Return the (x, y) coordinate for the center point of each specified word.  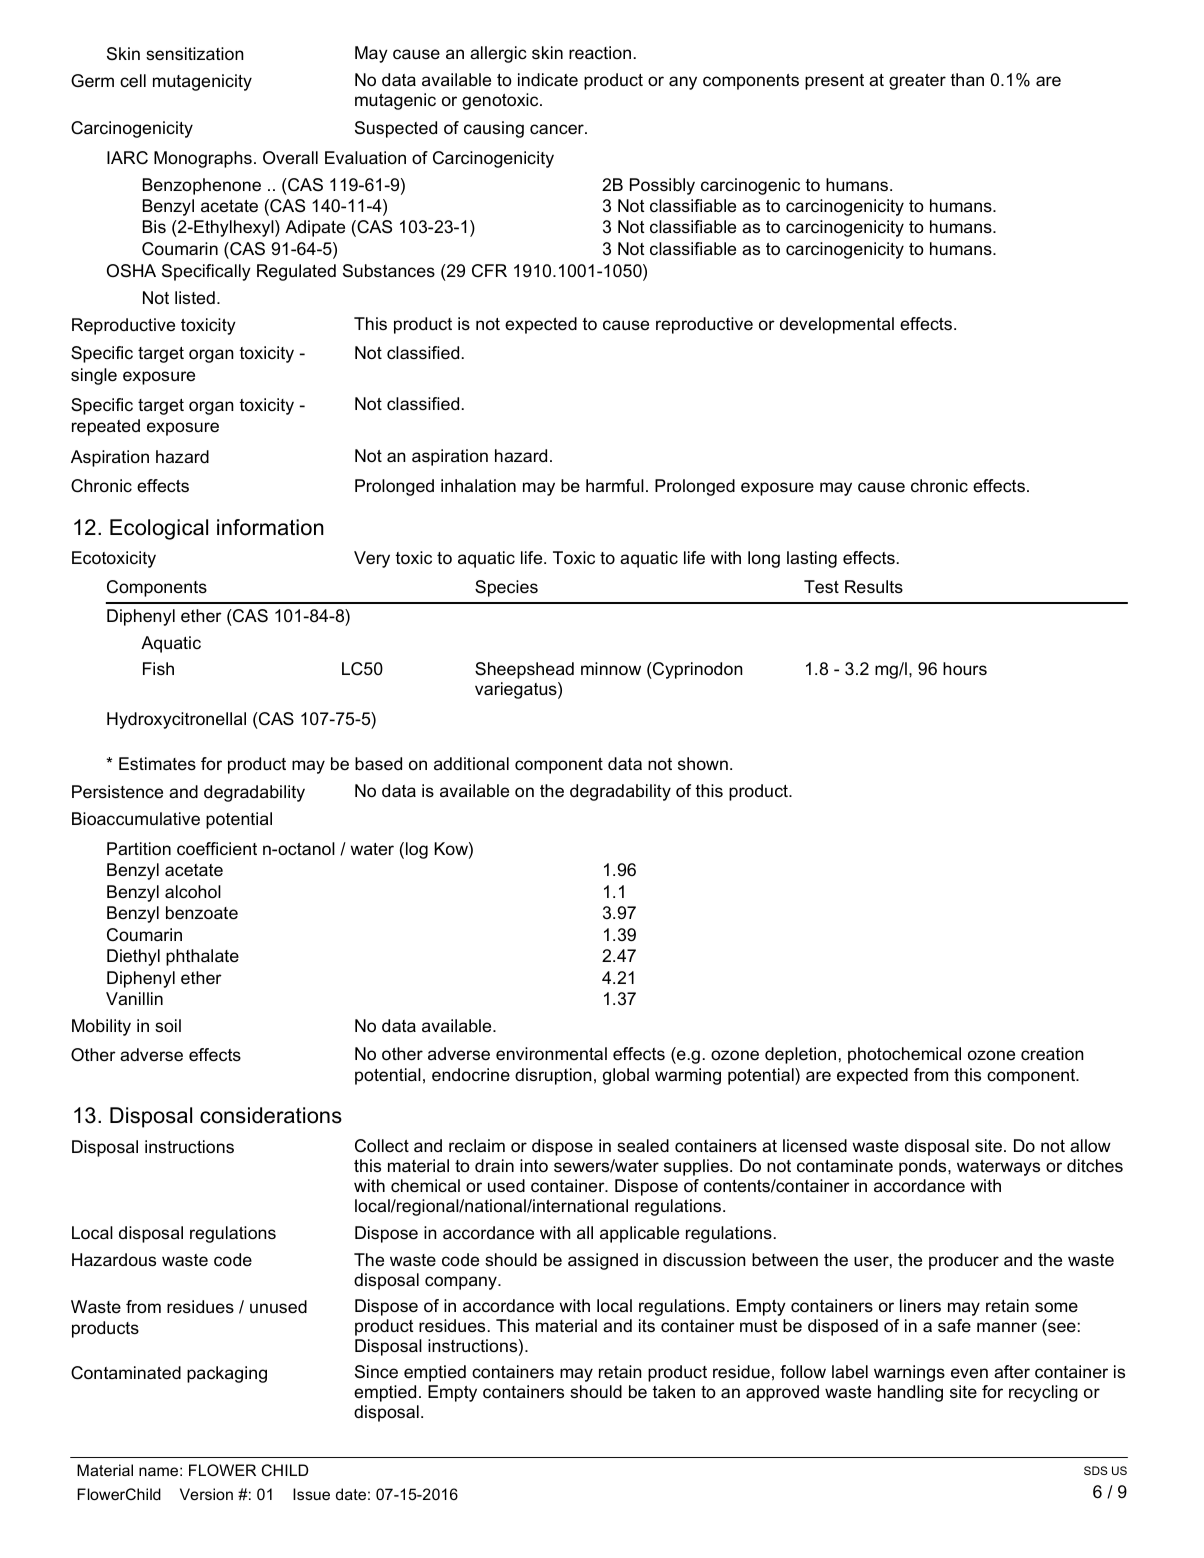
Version (206, 1494)
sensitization (195, 54)
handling (910, 1393)
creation (1052, 1054)
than (967, 79)
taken (674, 1391)
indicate (548, 80)
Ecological (159, 529)
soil (168, 1025)
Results (874, 586)
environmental (551, 1054)
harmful (615, 485)
